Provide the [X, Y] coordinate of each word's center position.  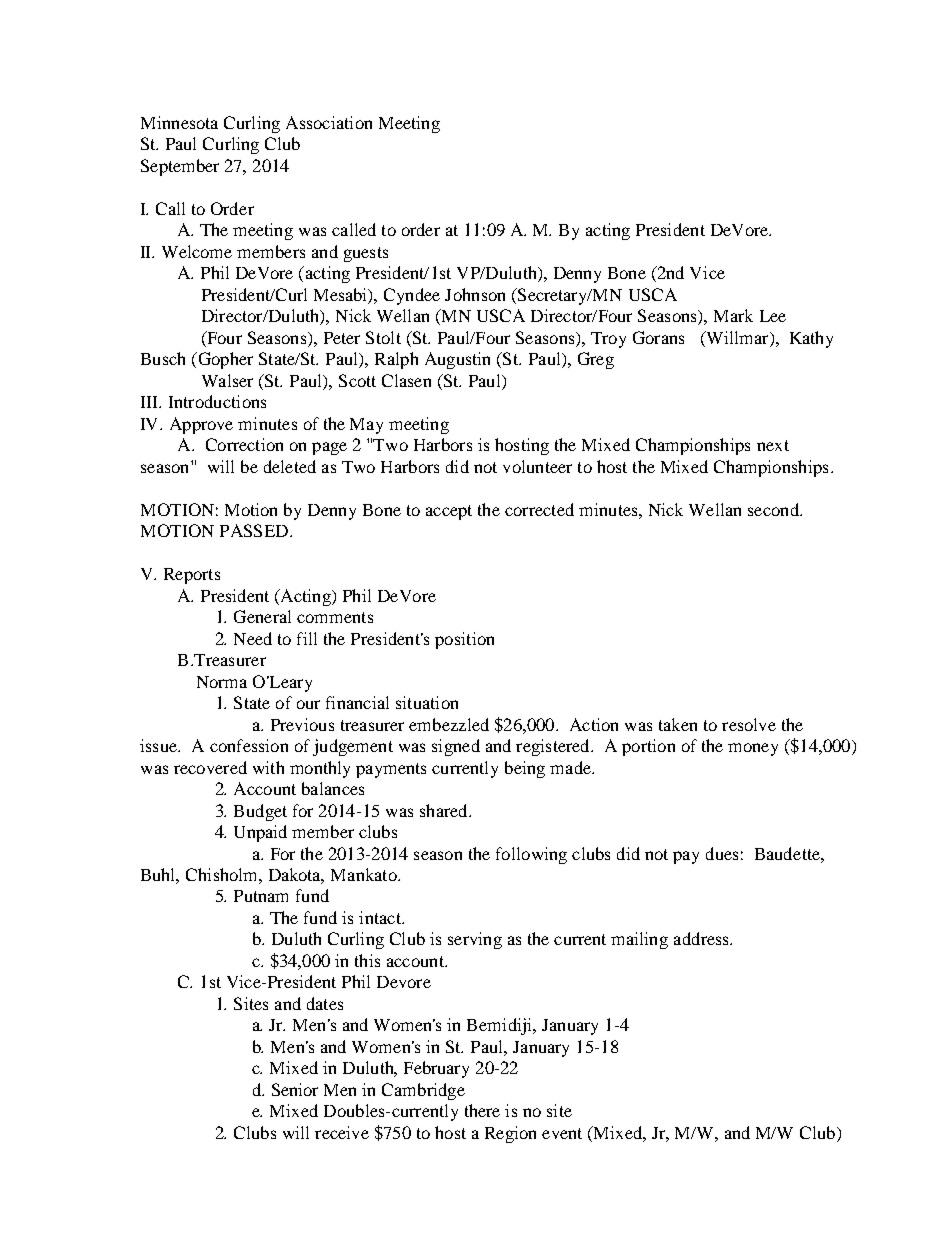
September [180, 167]
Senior [295, 1089]
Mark [733, 315]
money [753, 749]
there [482, 1110]
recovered [210, 767]
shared [445, 810]
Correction [244, 444]
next [773, 445]
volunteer [537, 466]
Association [329, 122]
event [562, 1133]
